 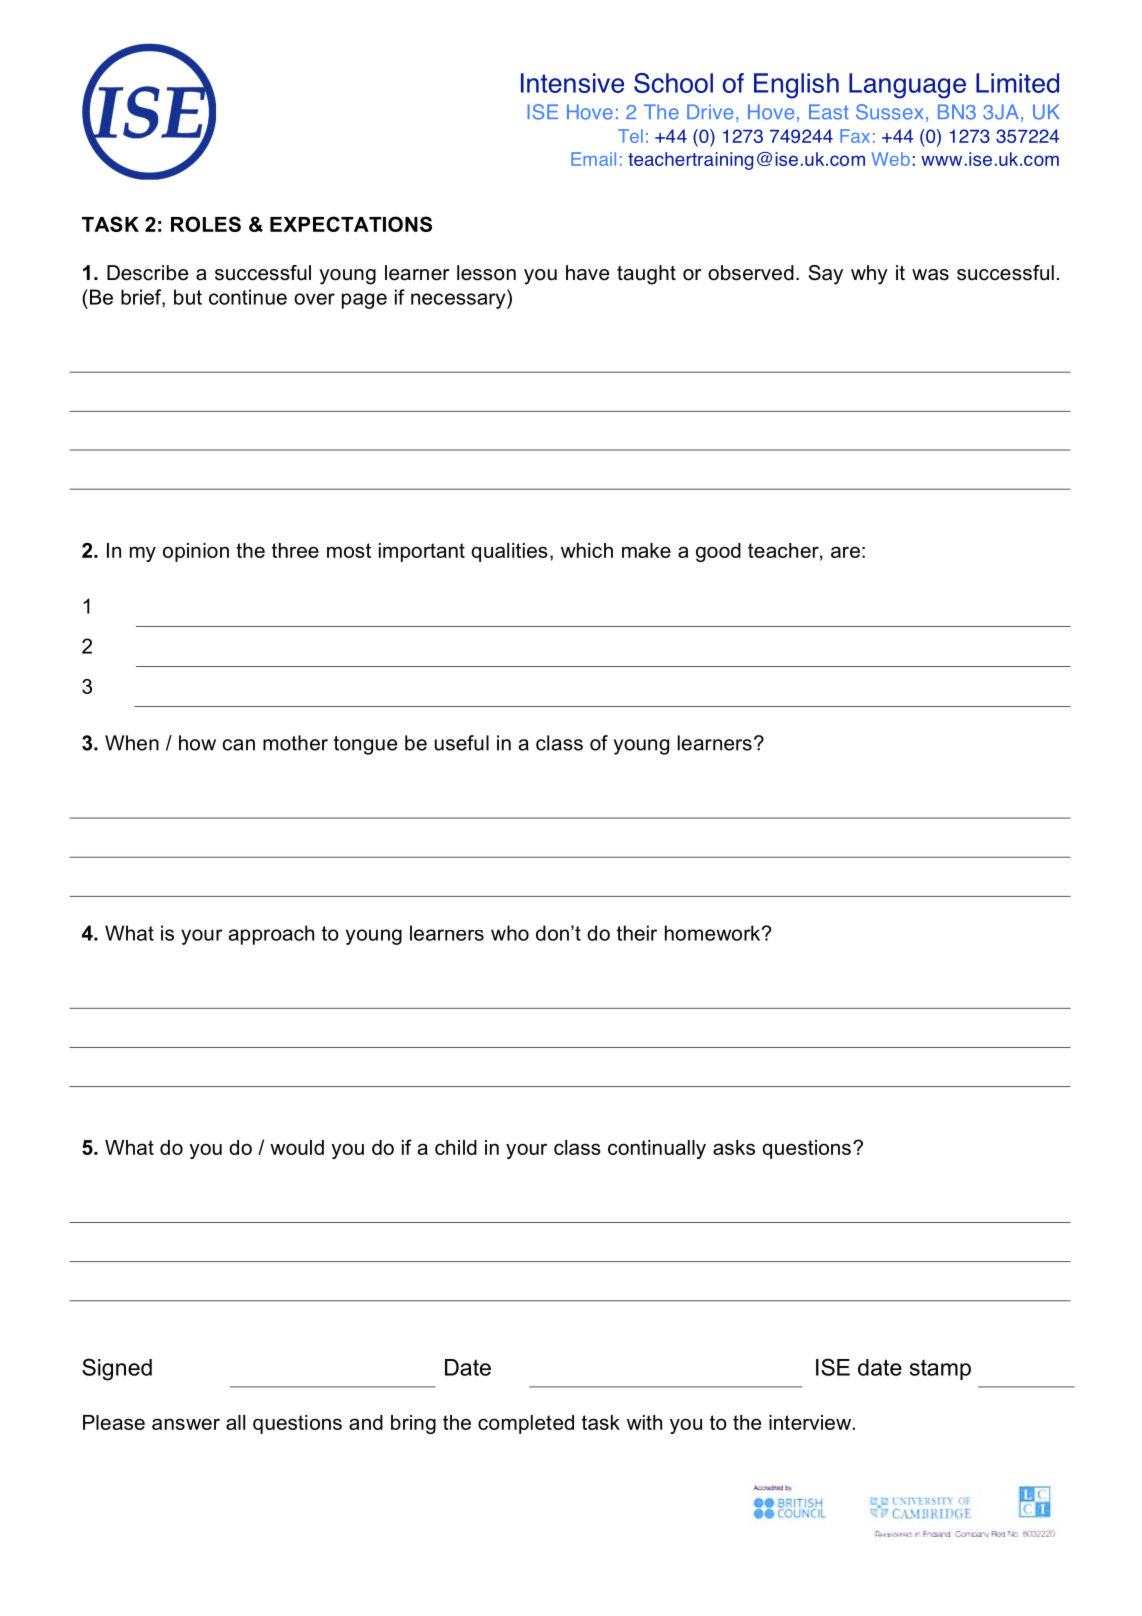 I want to click on homework, so click(x=714, y=933).
